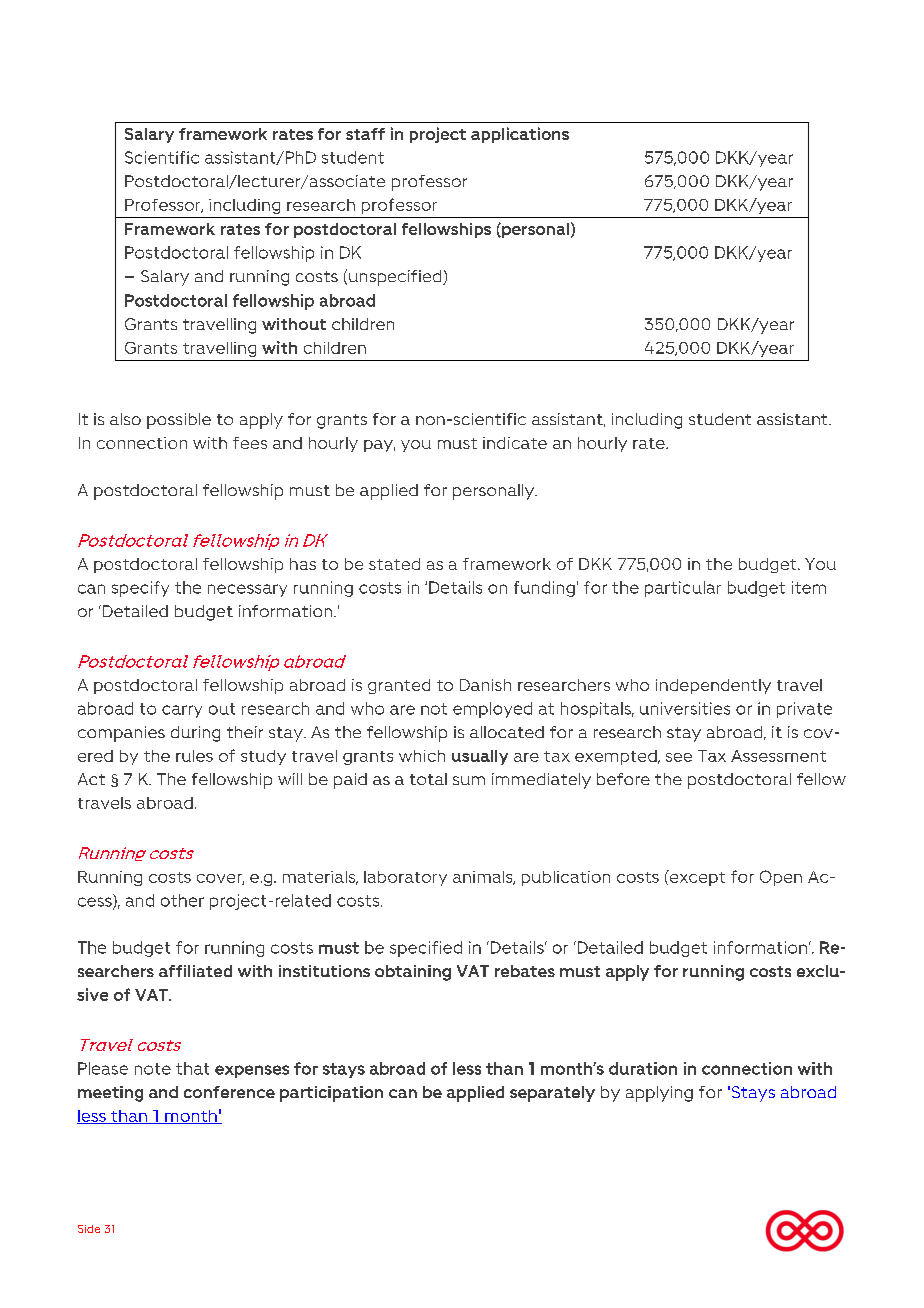  Describe the element at coordinates (683, 589) in the screenshot. I see `particular` at that location.
